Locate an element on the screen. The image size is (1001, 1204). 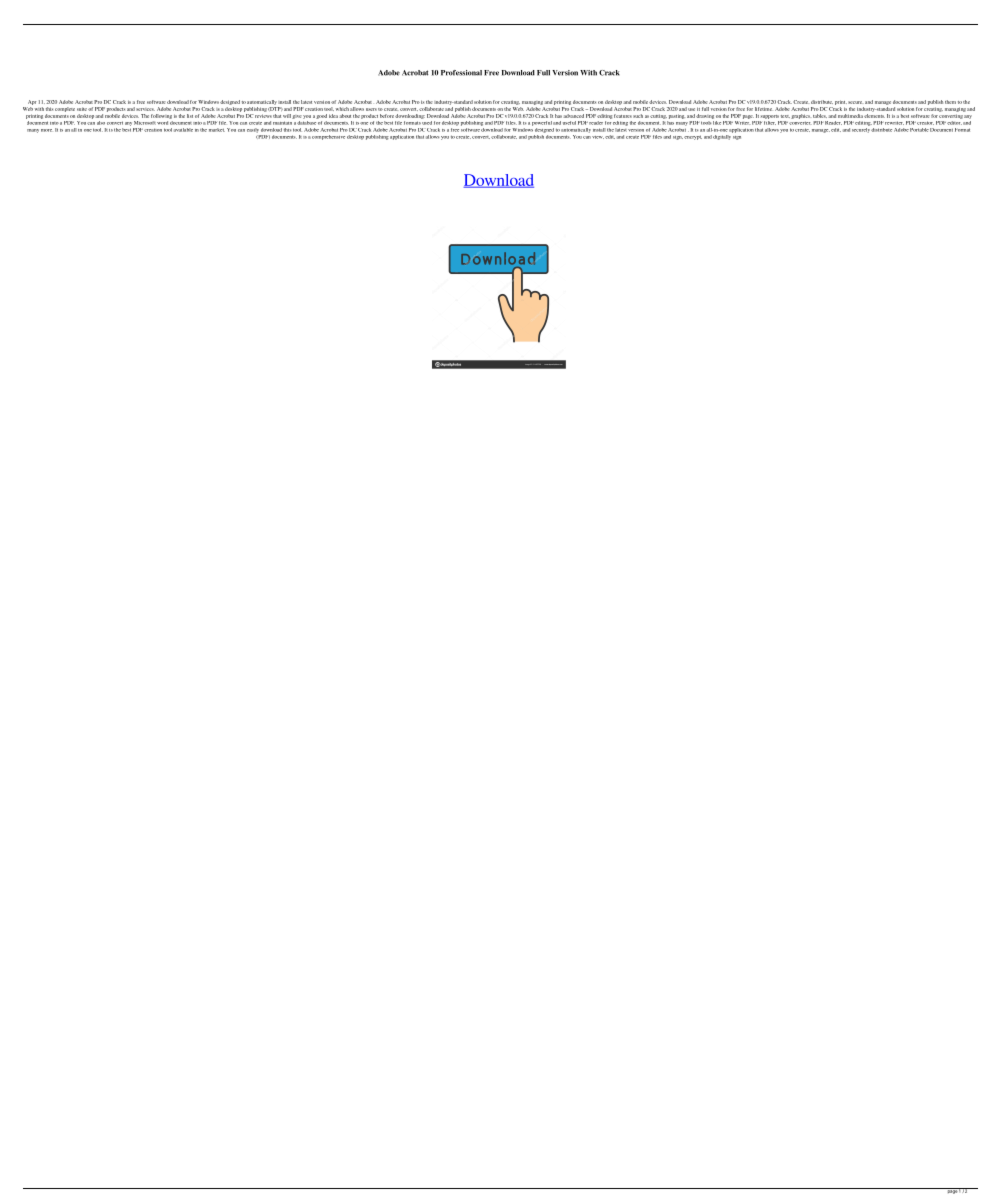
users is located at coordinates (371, 109).
